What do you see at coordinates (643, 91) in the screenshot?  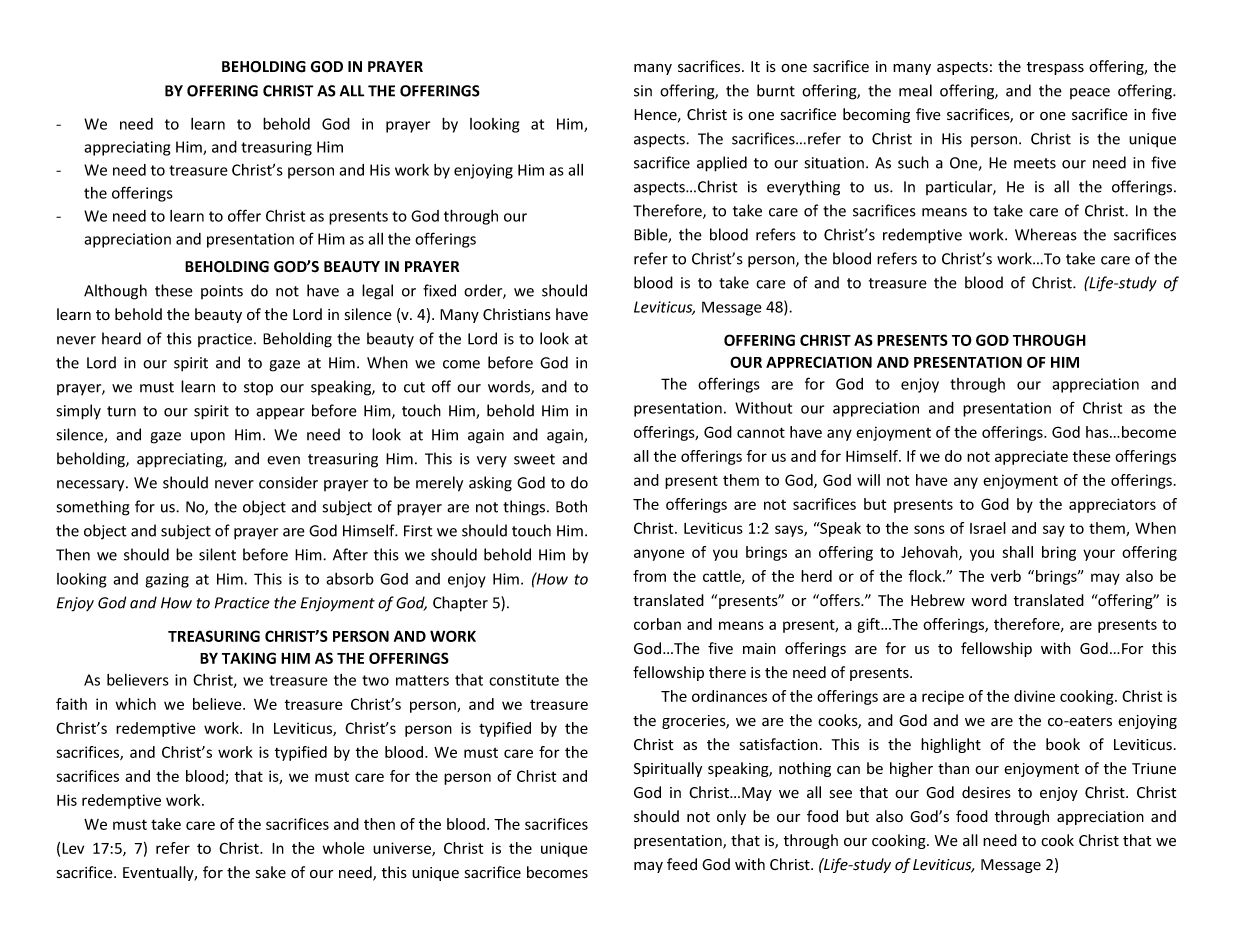 I see `sin` at bounding box center [643, 91].
